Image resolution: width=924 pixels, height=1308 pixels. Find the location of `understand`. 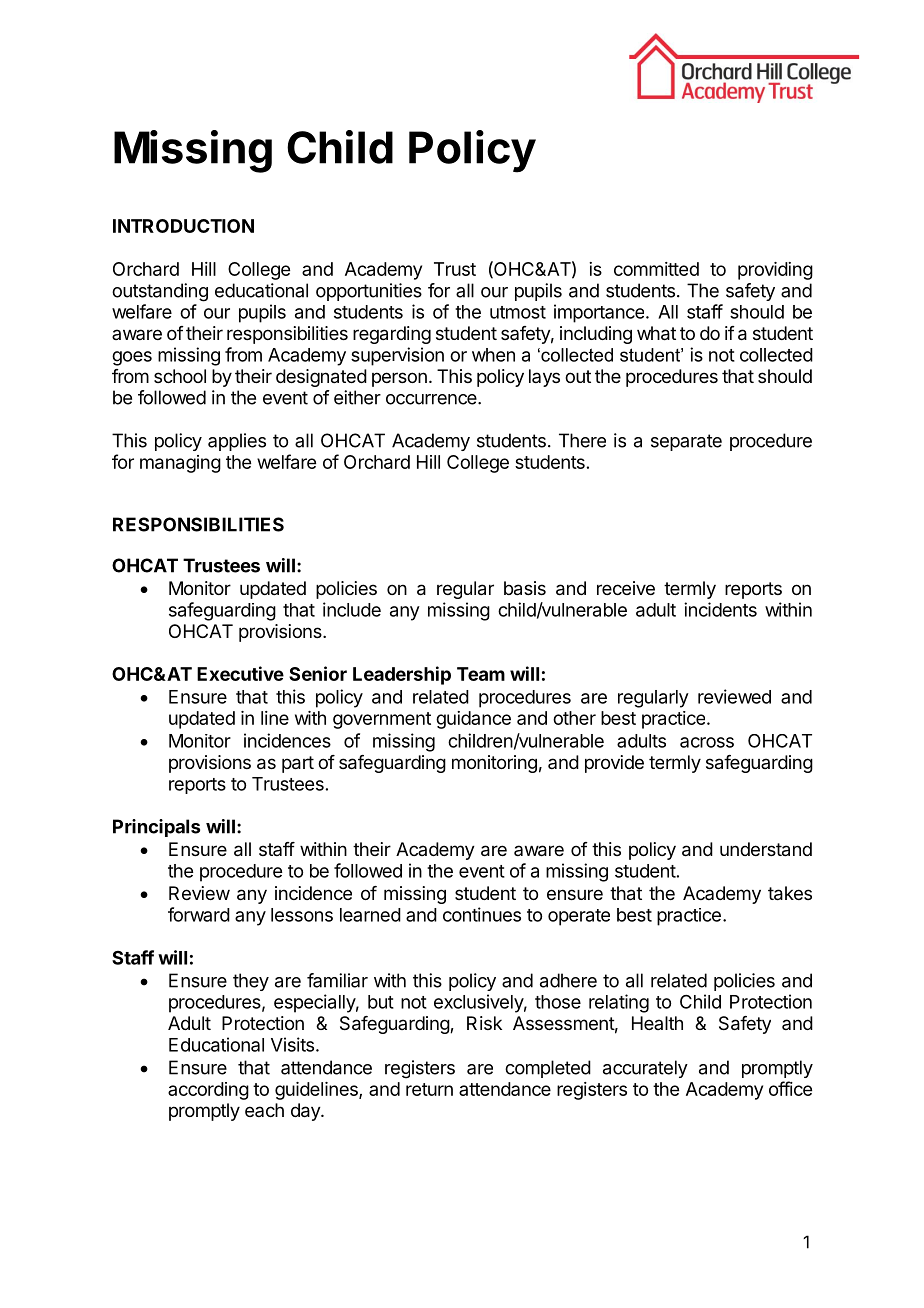

understand is located at coordinates (766, 849).
